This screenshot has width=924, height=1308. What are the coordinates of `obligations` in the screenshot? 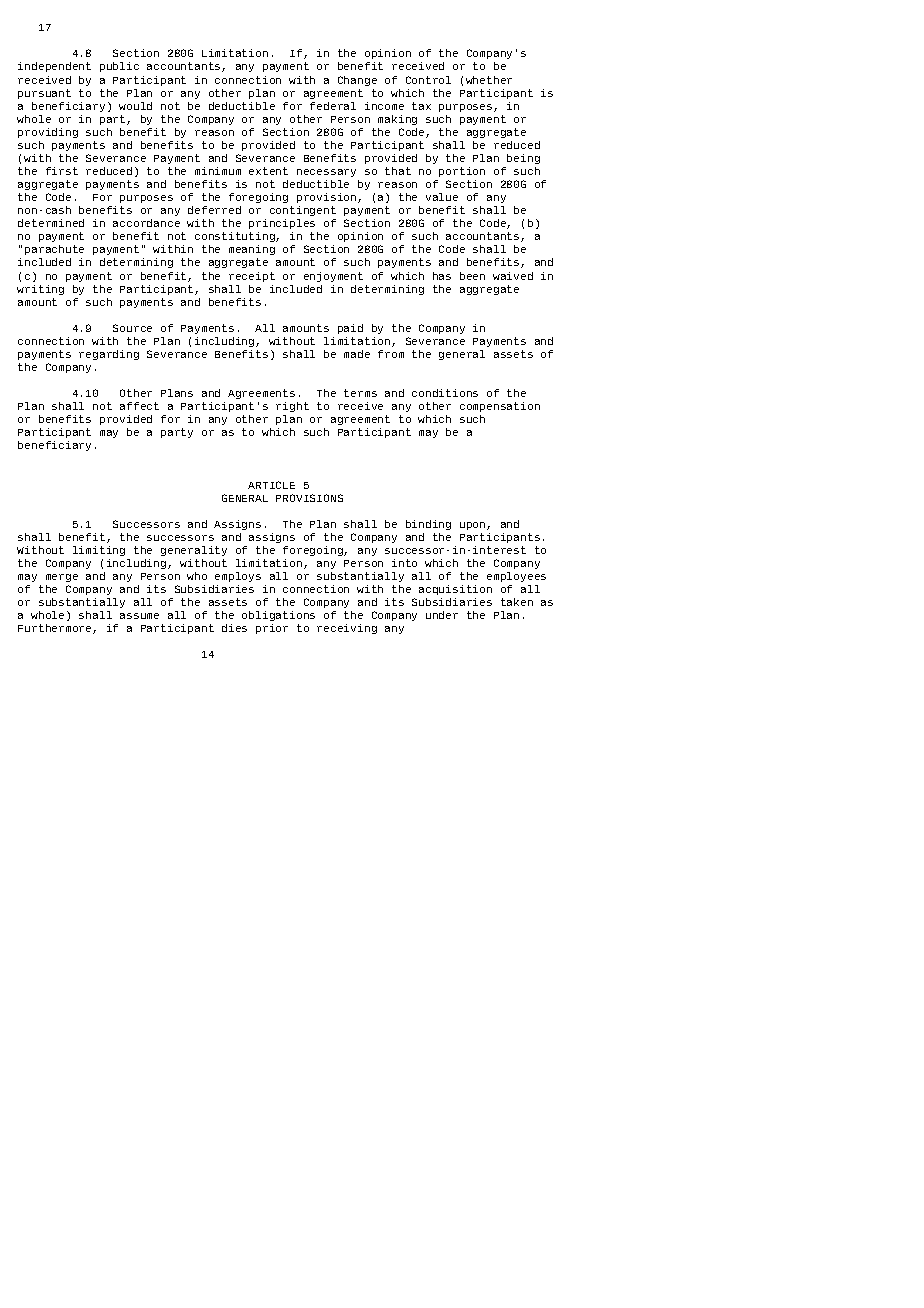 It's located at (278, 618).
